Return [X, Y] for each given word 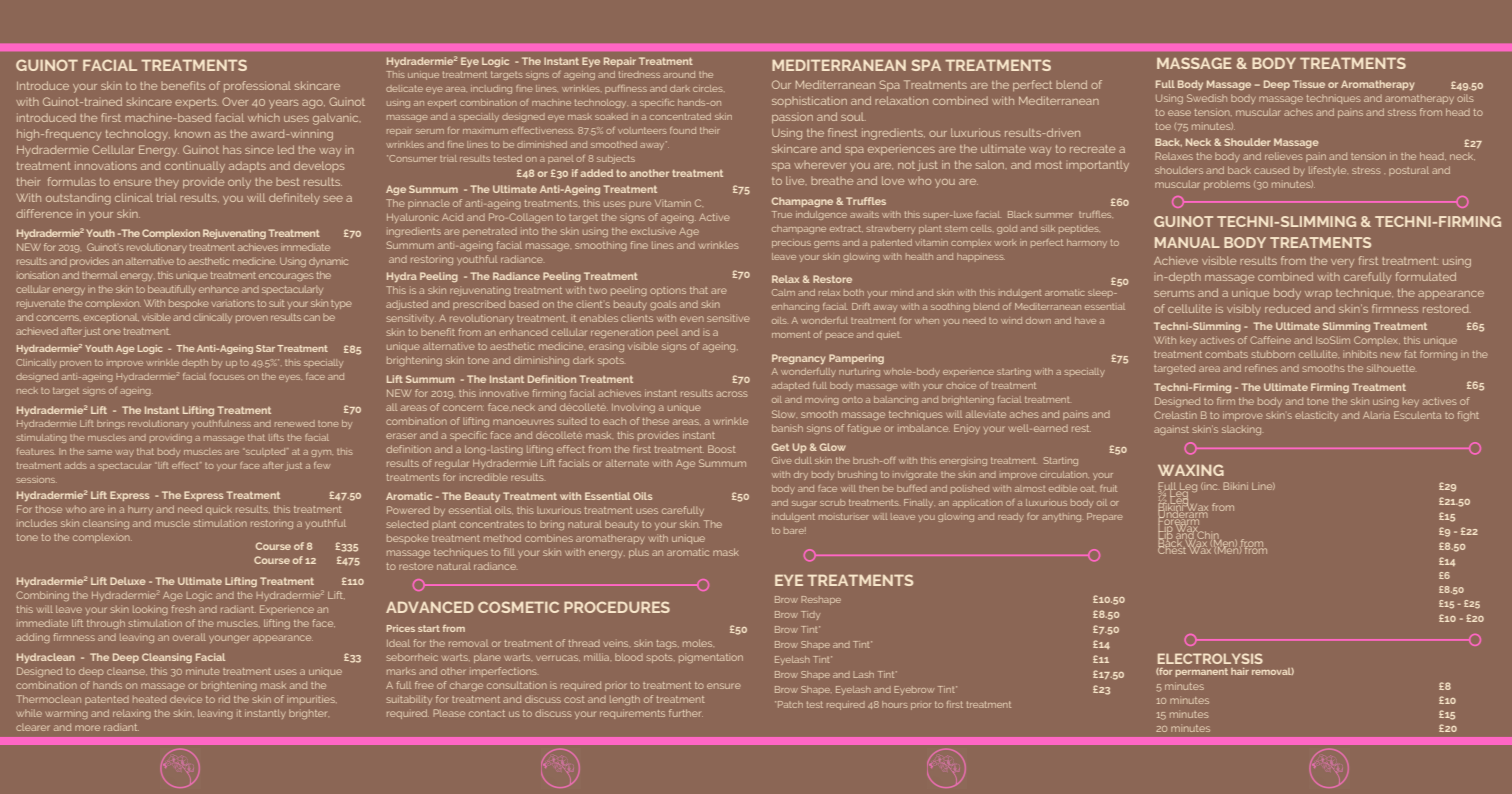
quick [219, 510]
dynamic [328, 262]
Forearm [1179, 521]
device [186, 699]
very [1342, 263]
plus [639, 553]
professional [257, 86]
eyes [290, 378]
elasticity [1316, 416]
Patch [790, 704]
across [732, 394]
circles [709, 88]
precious [791, 243]
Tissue [1309, 84]
